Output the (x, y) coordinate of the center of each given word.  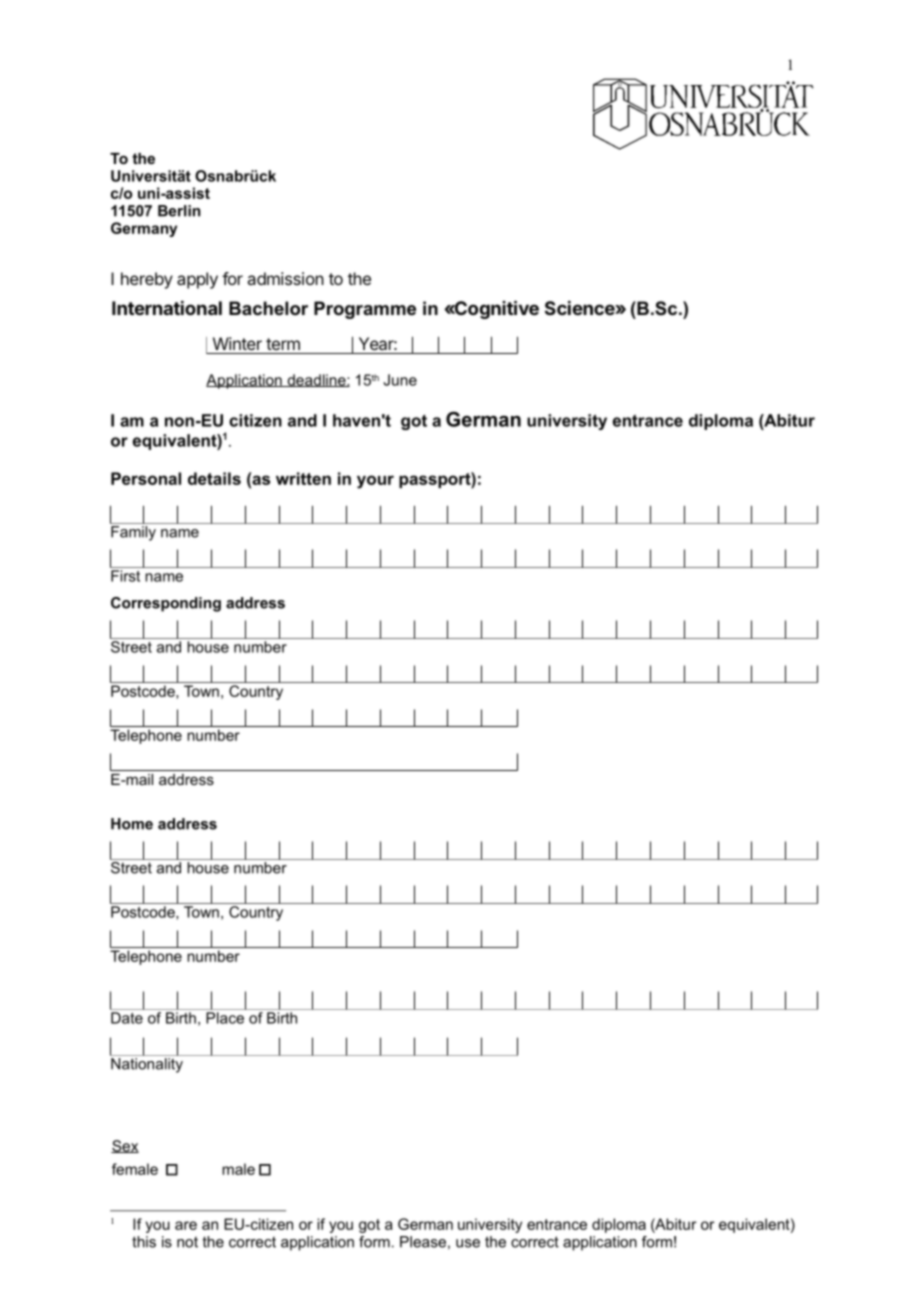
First (125, 576)
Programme (365, 310)
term (283, 344)
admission (285, 278)
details (214, 478)
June (400, 380)
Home (132, 824)
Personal (146, 478)
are (186, 1225)
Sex (125, 1146)
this (144, 1242)
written (303, 478)
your (375, 482)
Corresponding (166, 604)
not (187, 1242)
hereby (147, 280)
